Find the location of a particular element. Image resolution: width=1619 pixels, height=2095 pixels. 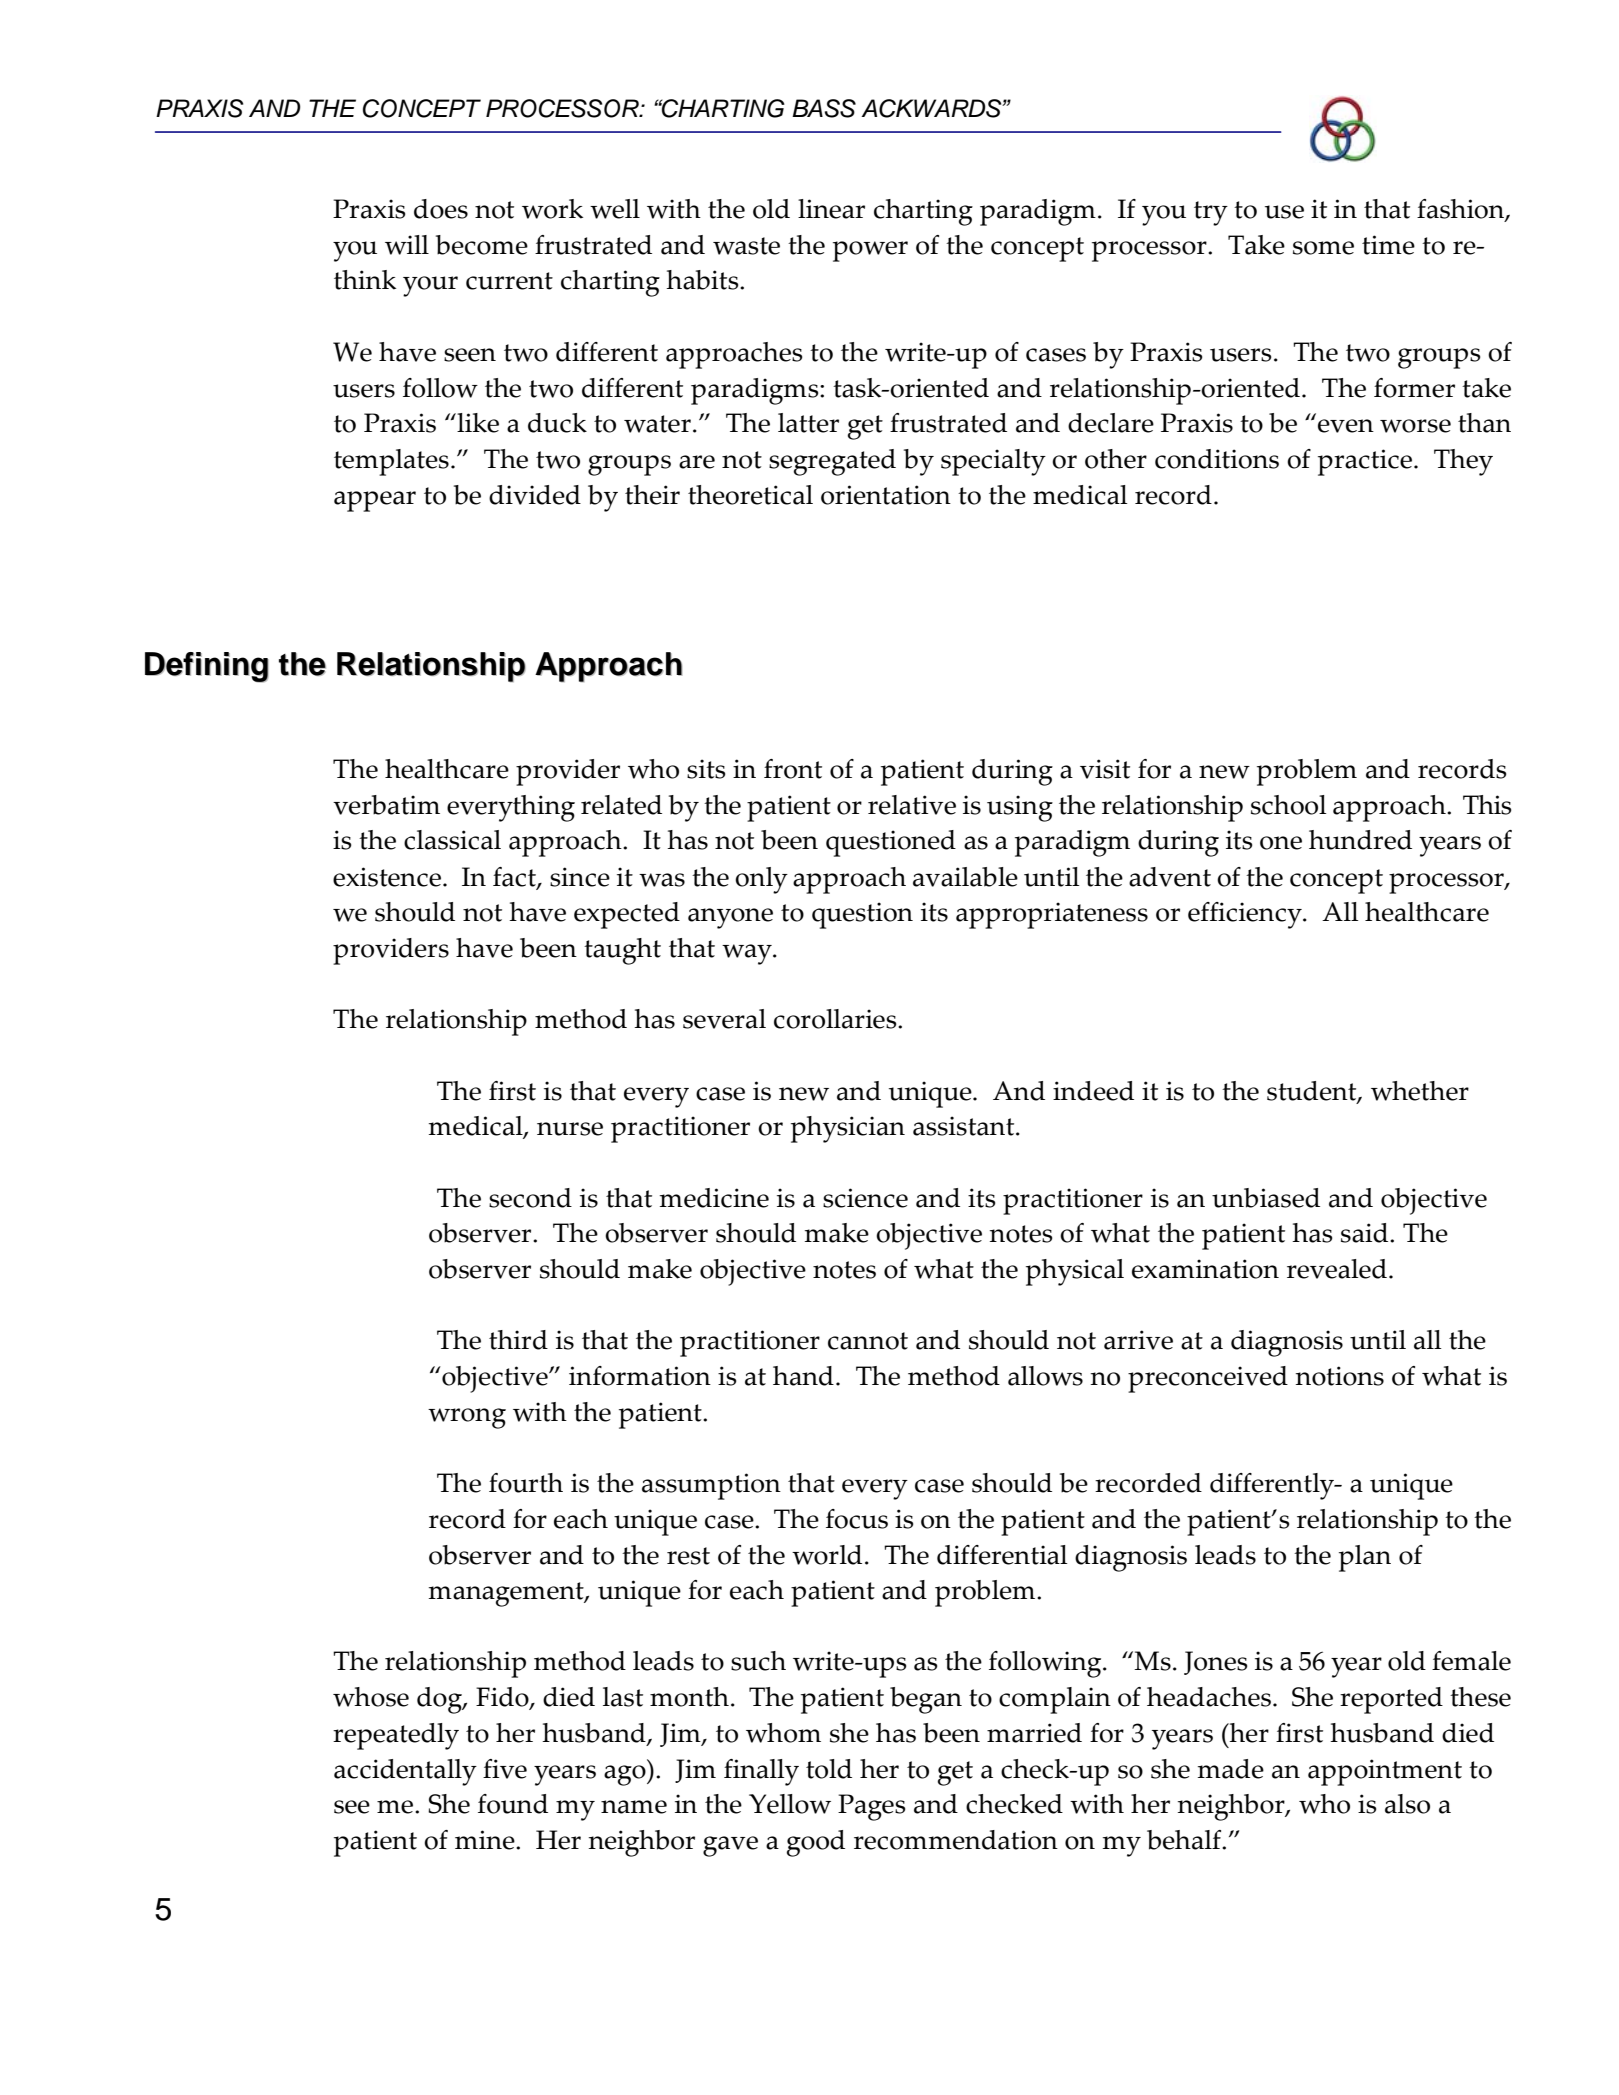

found is located at coordinates (513, 1804).
